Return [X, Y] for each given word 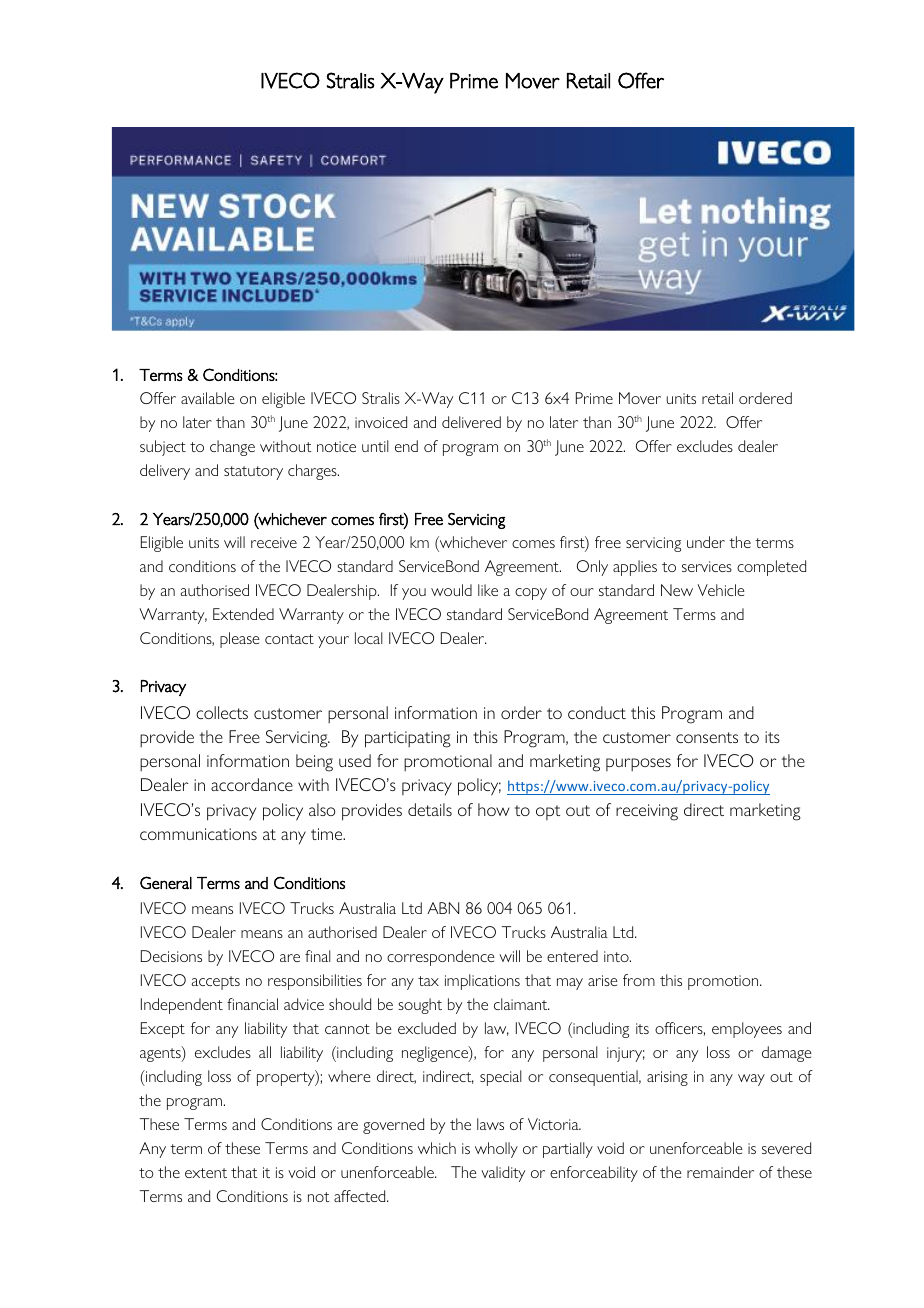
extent [206, 1173]
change [232, 448]
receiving [647, 812]
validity [503, 1174]
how [494, 809]
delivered [471, 422]
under [706, 542]
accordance [252, 784]
